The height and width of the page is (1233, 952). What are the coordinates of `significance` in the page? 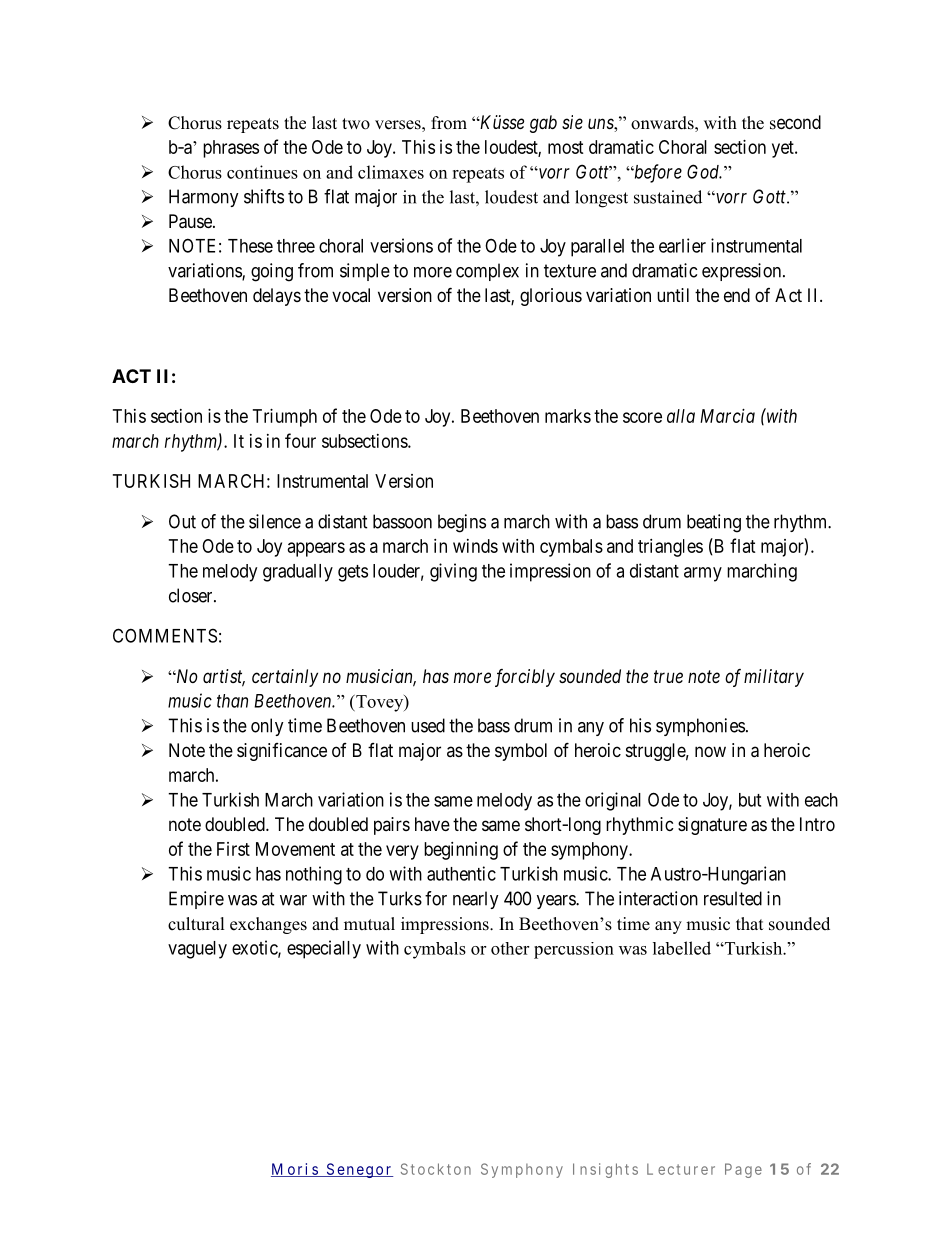 It's located at (282, 752).
